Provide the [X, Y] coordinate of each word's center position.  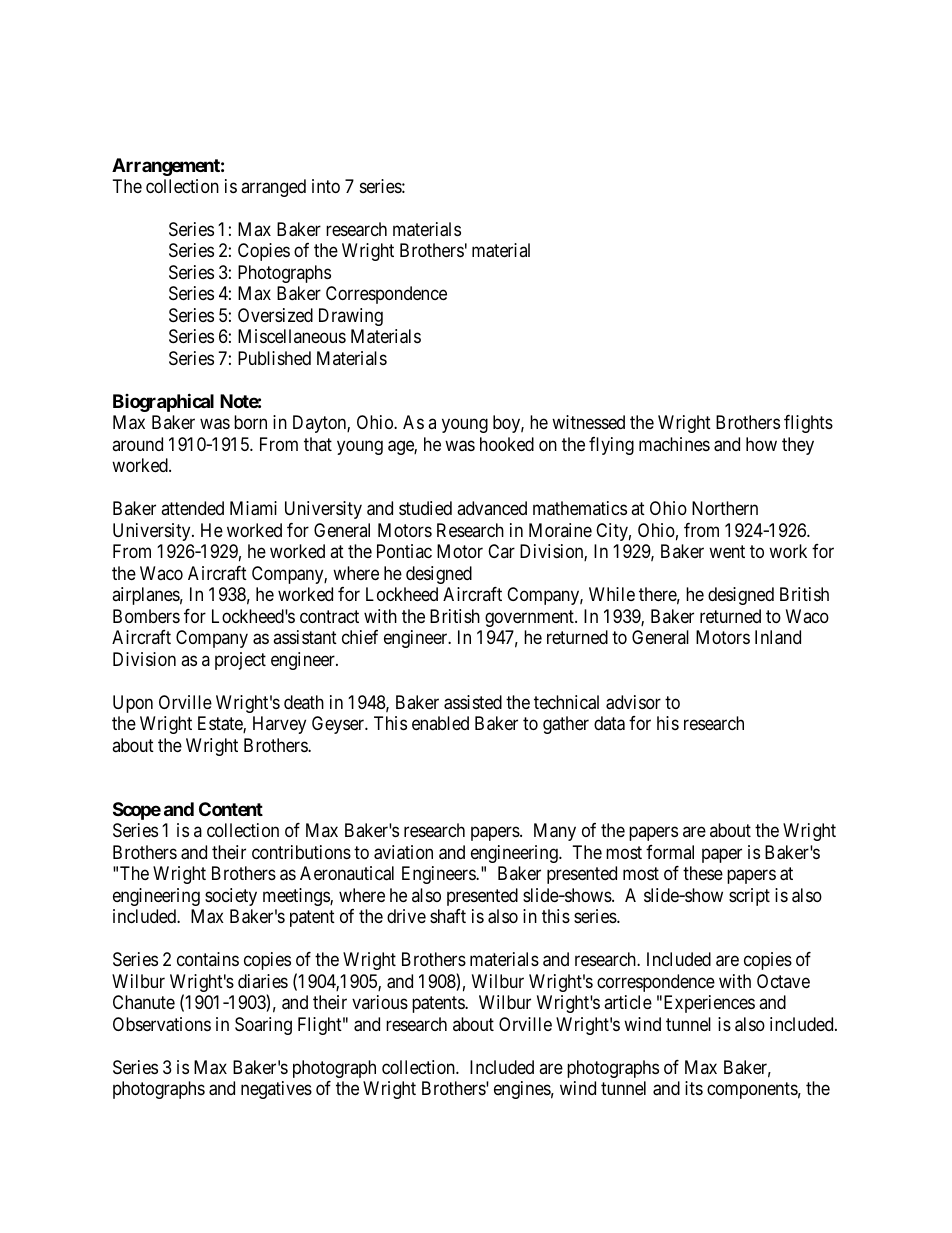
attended [192, 508]
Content [231, 809]
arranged [273, 188]
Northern [725, 508]
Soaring [263, 1026]
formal [670, 852]
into [326, 186]
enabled [440, 723]
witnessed [588, 422]
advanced [492, 508]
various [380, 1002]
